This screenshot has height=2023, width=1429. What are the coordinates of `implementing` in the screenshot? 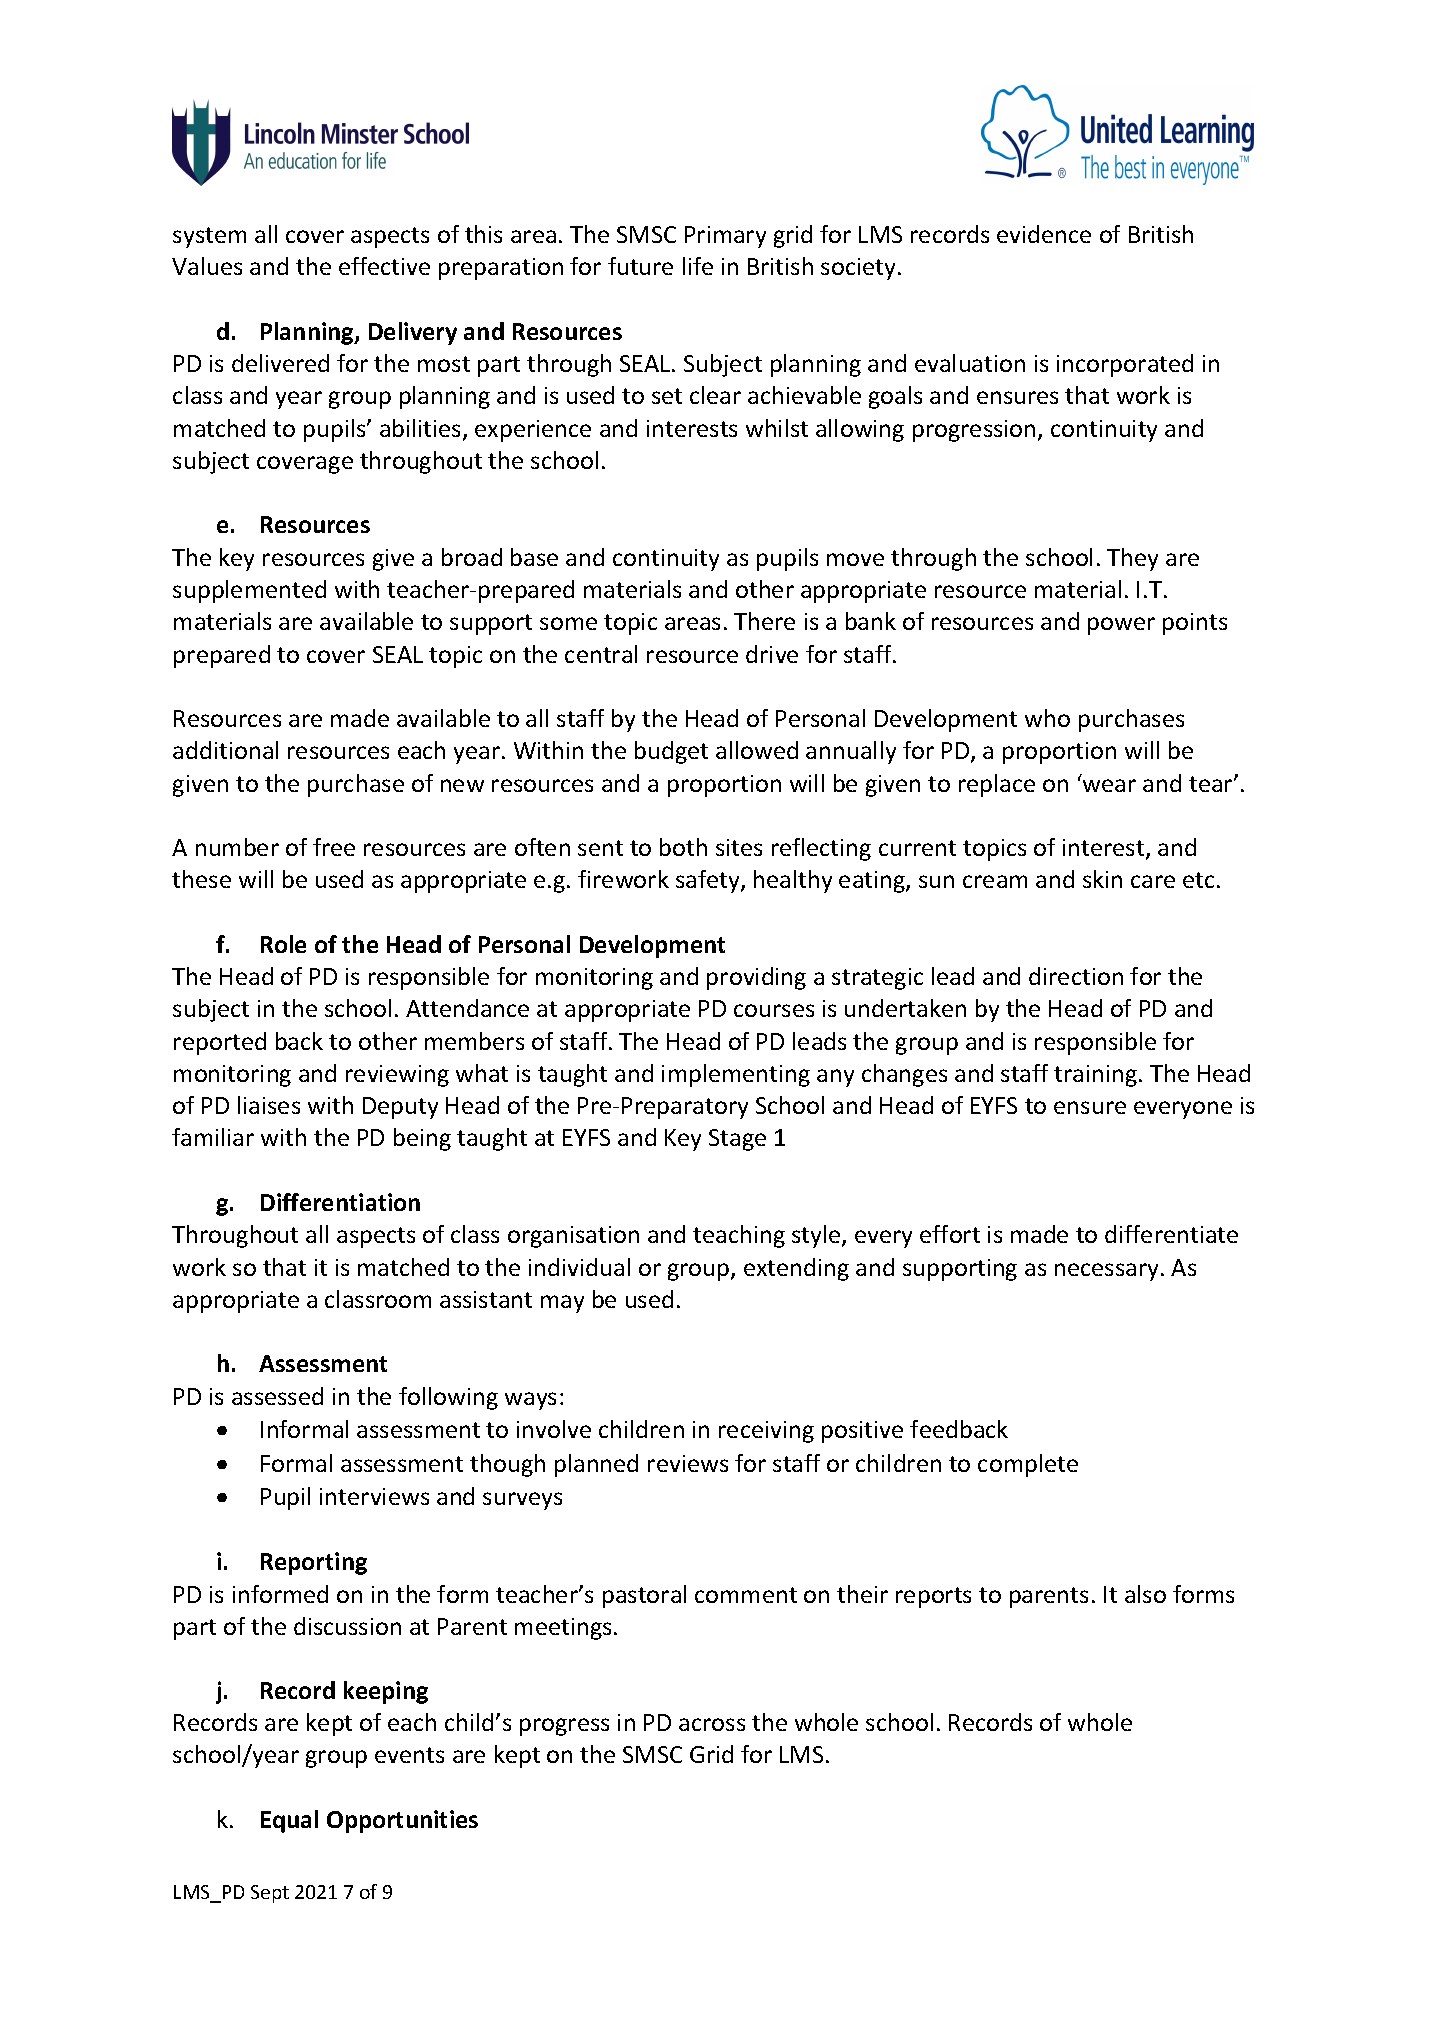 It's located at (736, 1075).
